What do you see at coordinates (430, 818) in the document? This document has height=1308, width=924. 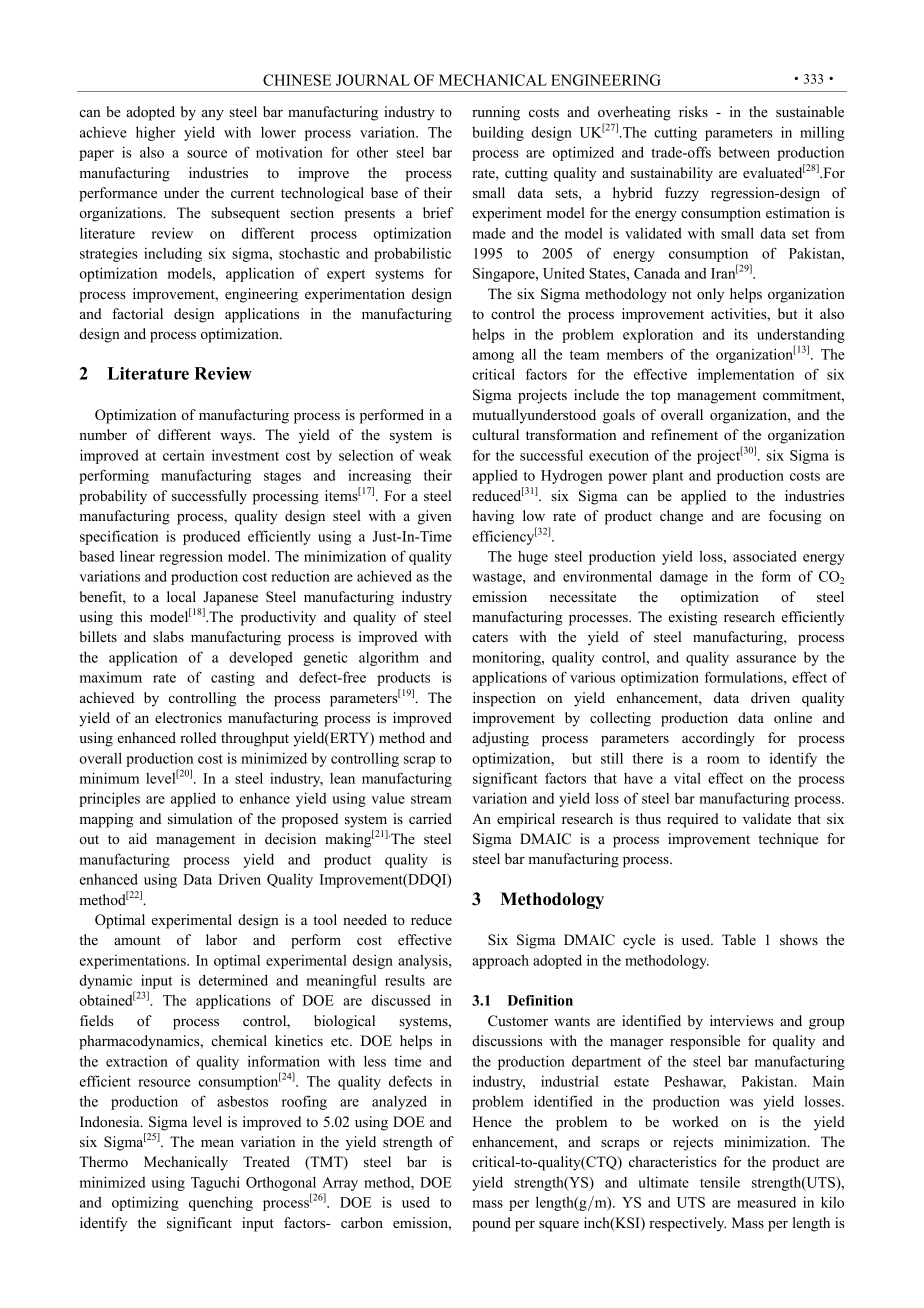 I see `carried` at bounding box center [430, 818].
